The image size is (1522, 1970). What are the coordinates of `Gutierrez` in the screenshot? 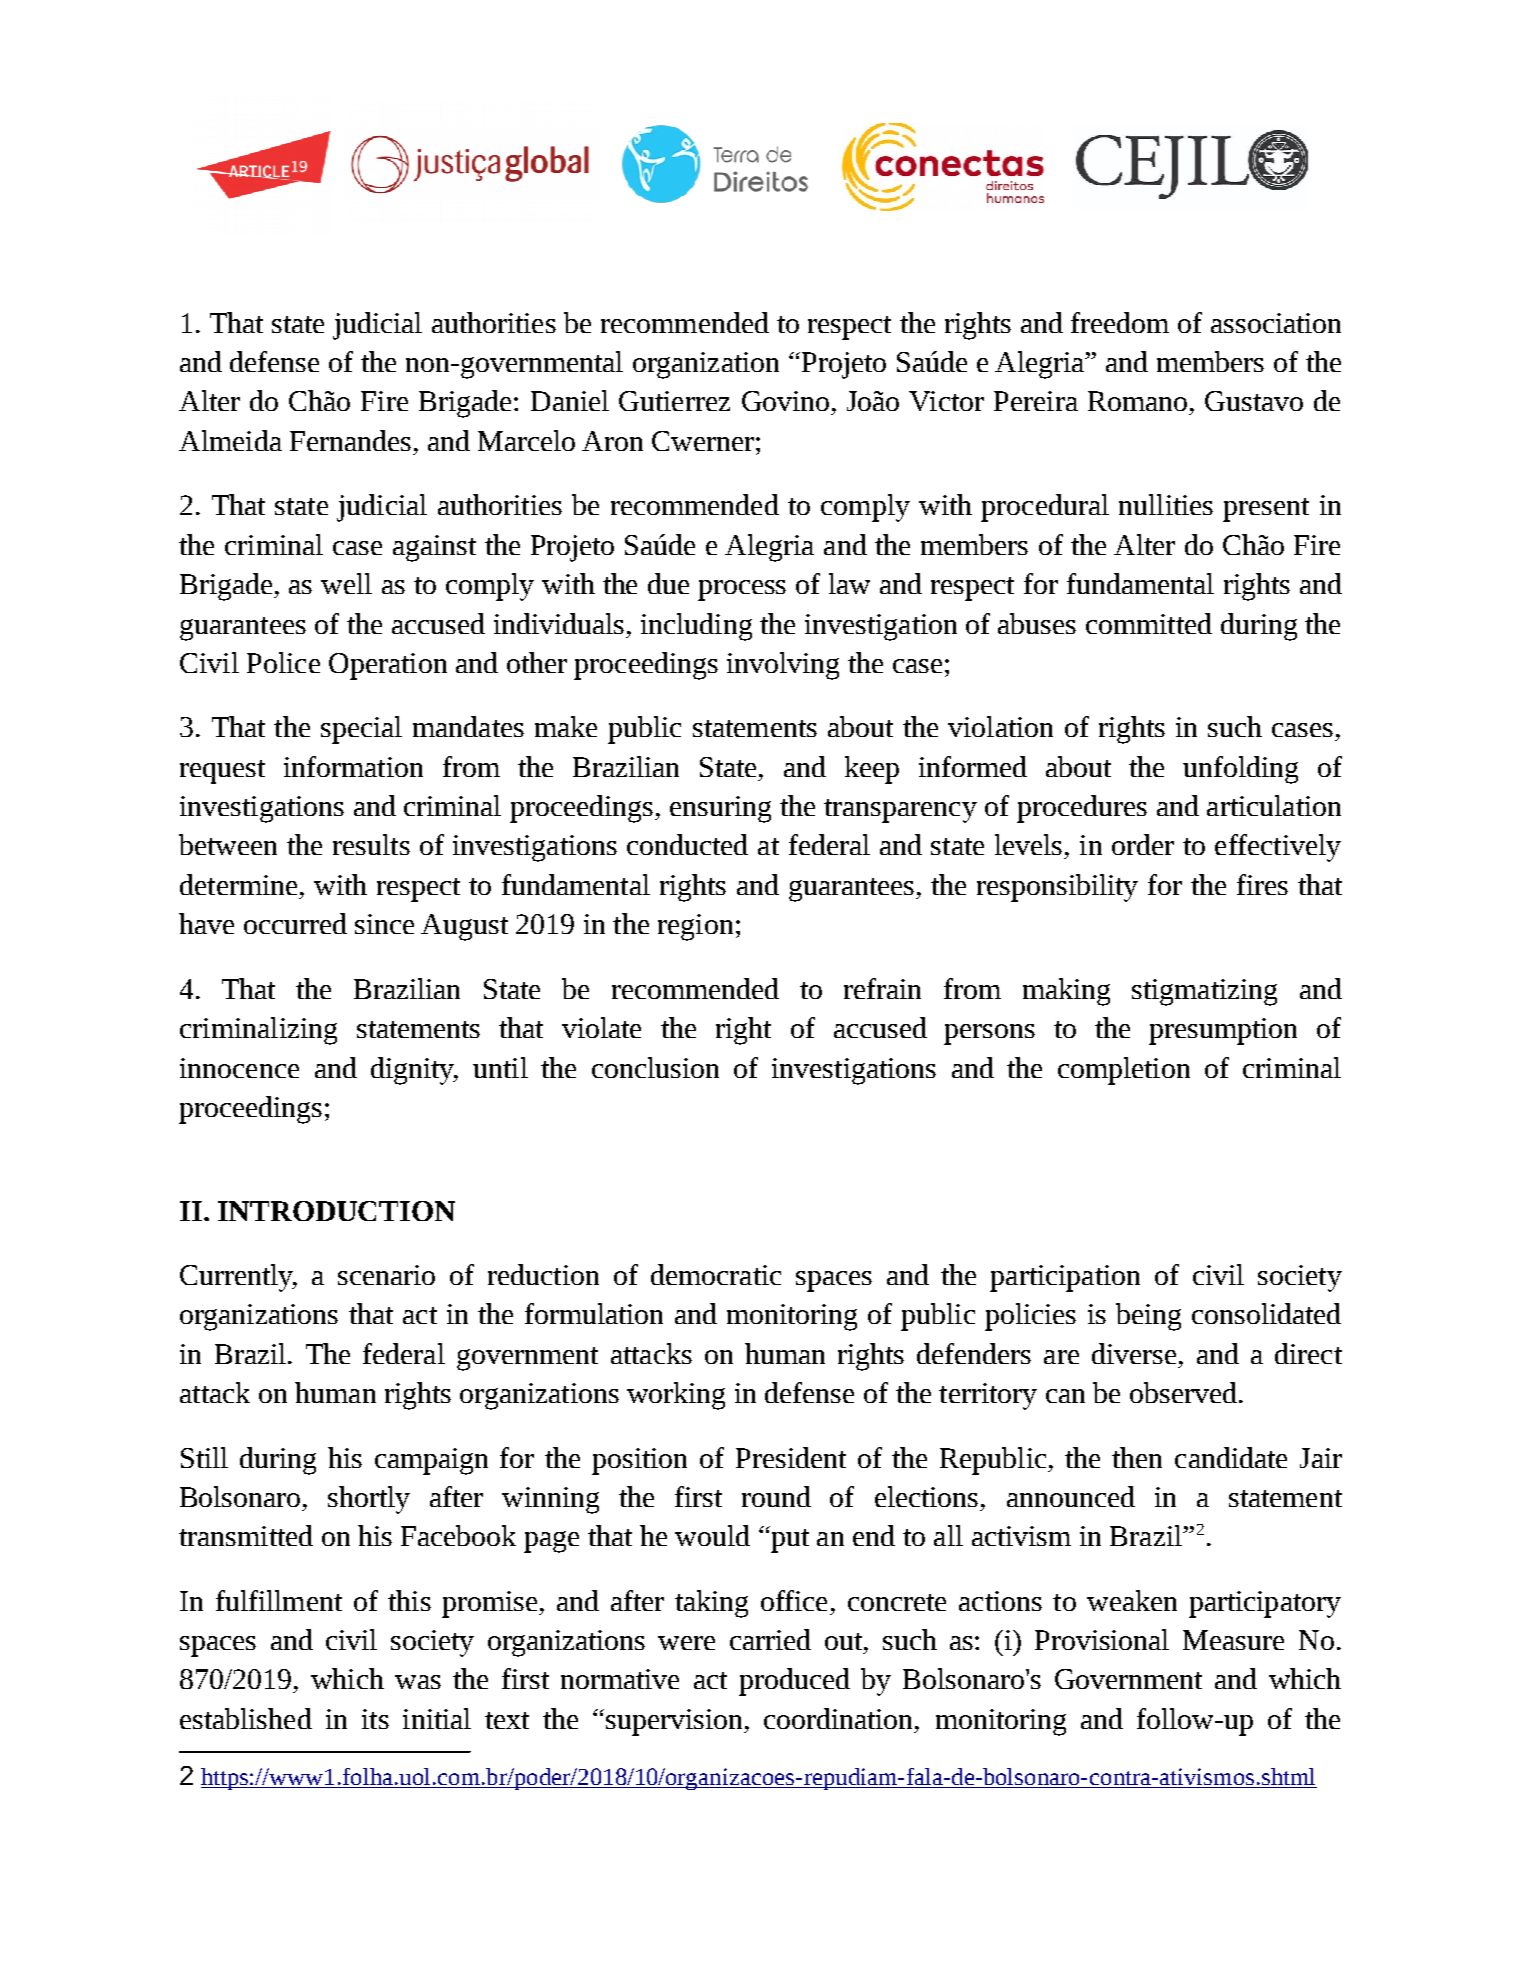 It's located at (674, 401).
